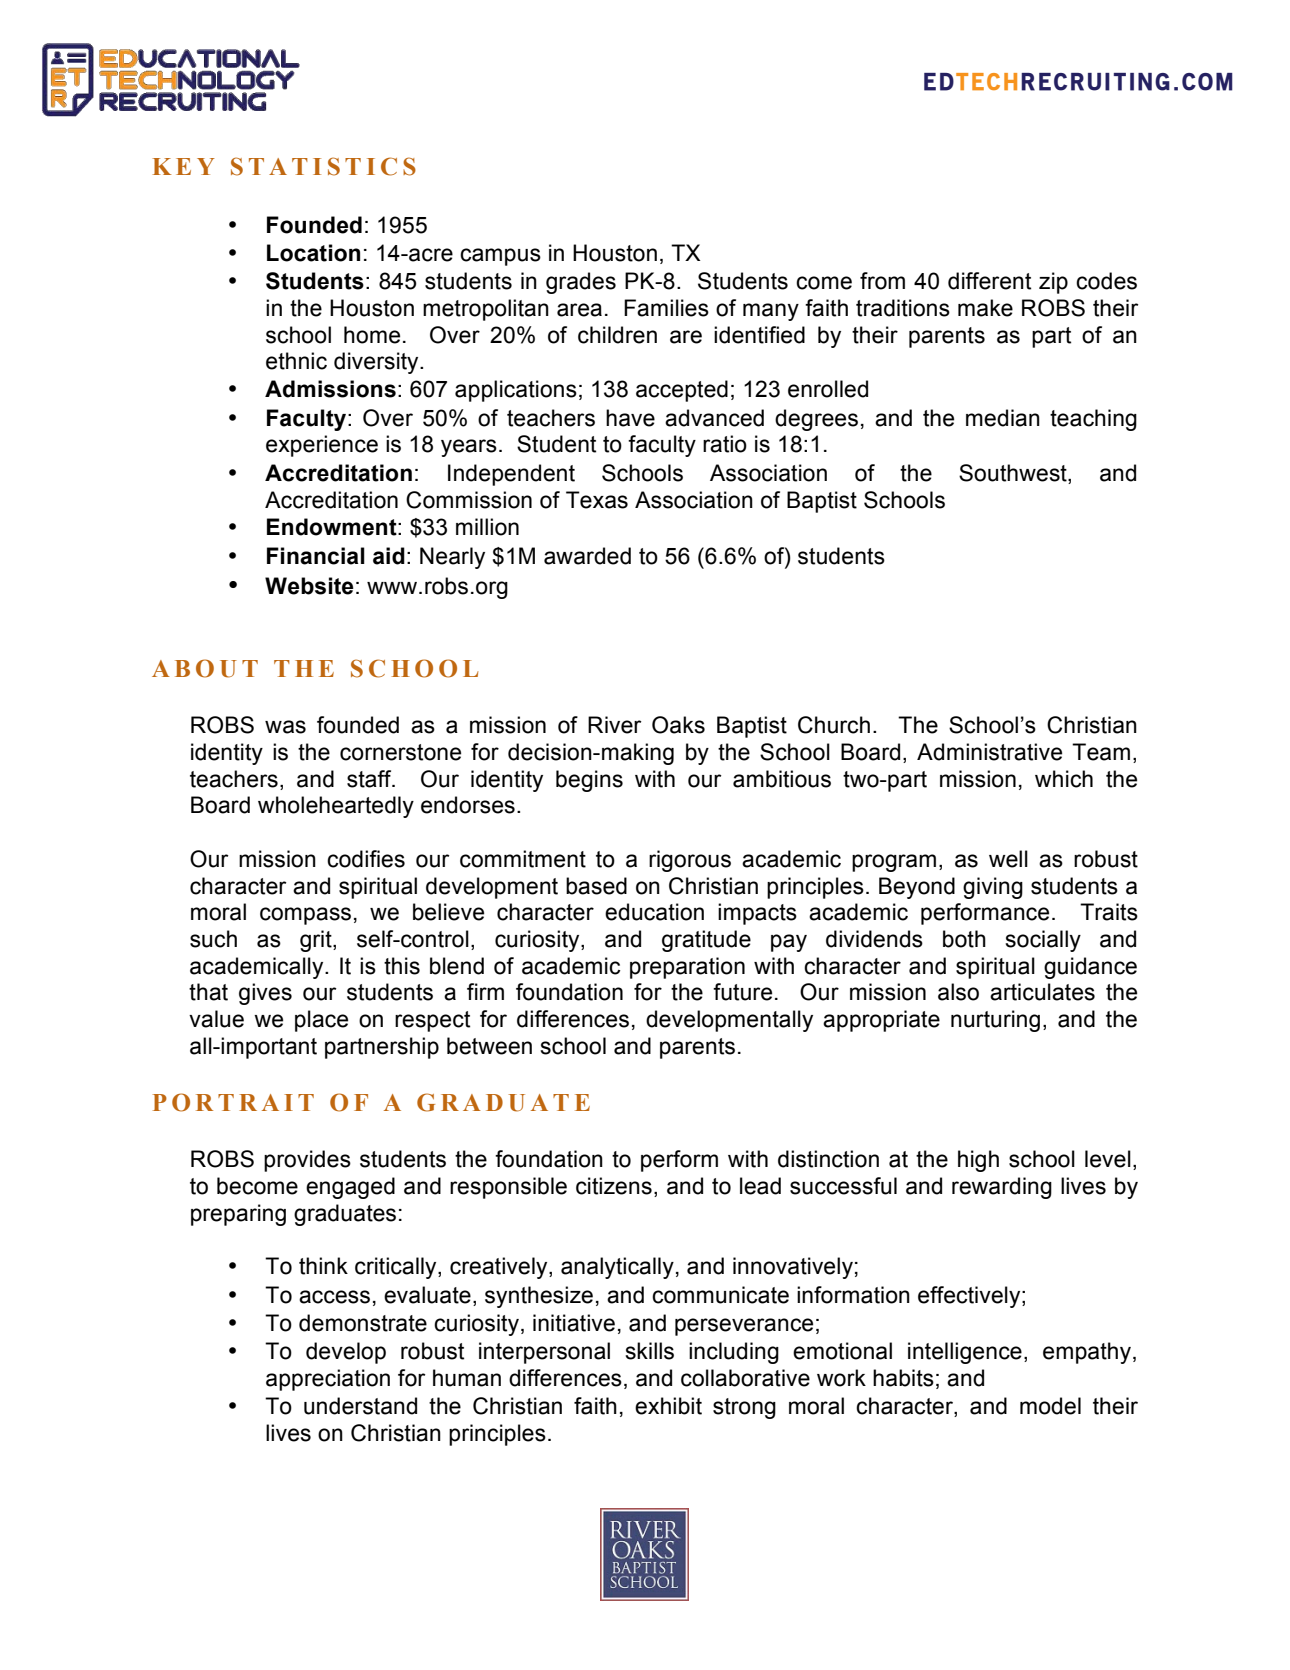  What do you see at coordinates (989, 752) in the screenshot?
I see `Administrative` at bounding box center [989, 752].
